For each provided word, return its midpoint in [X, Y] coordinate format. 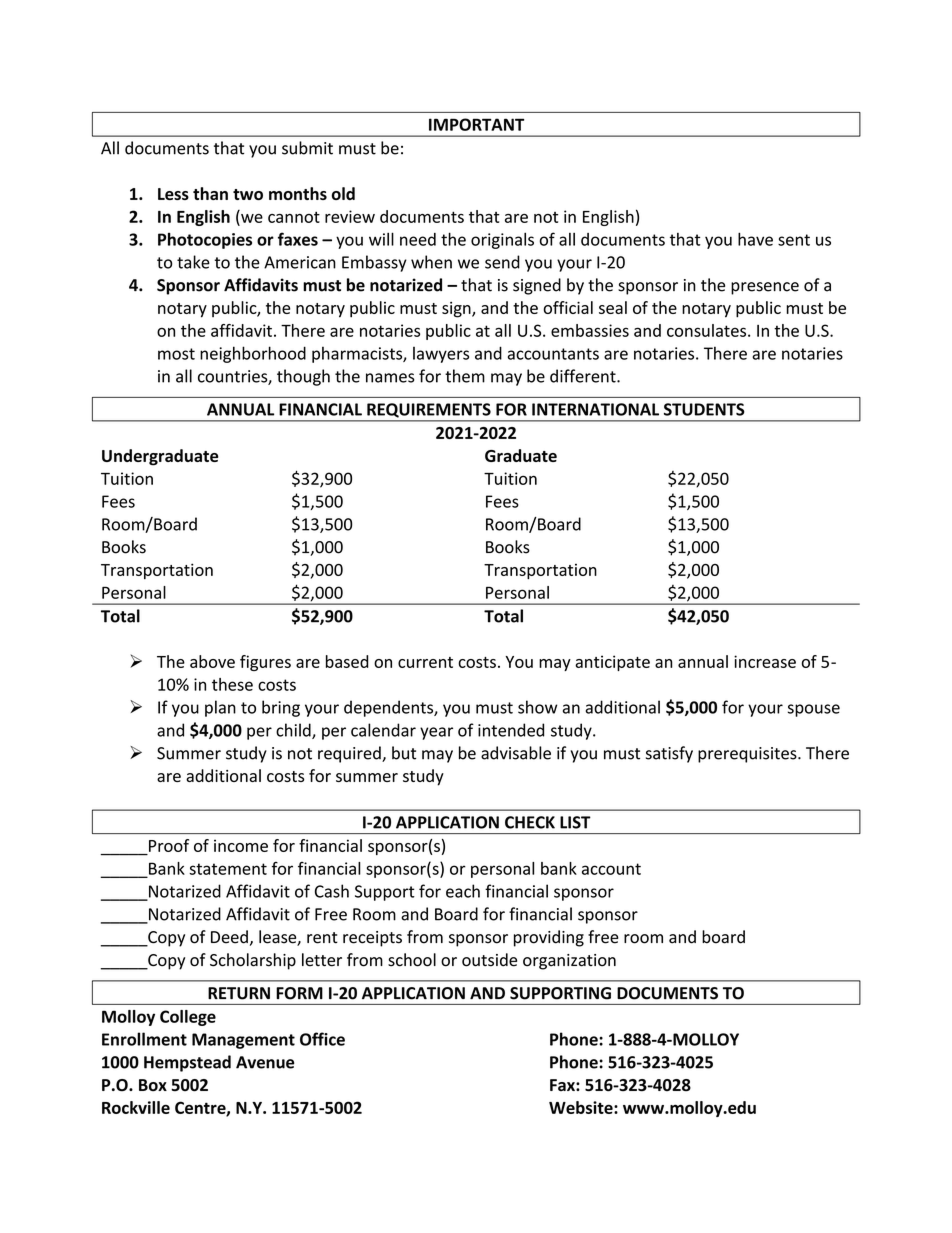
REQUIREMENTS [429, 410]
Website [582, 1107]
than [210, 193]
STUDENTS [704, 409]
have [755, 239]
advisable [516, 753]
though [303, 377]
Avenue [265, 1062]
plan [220, 708]
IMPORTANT [476, 124]
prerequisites [748, 755]
